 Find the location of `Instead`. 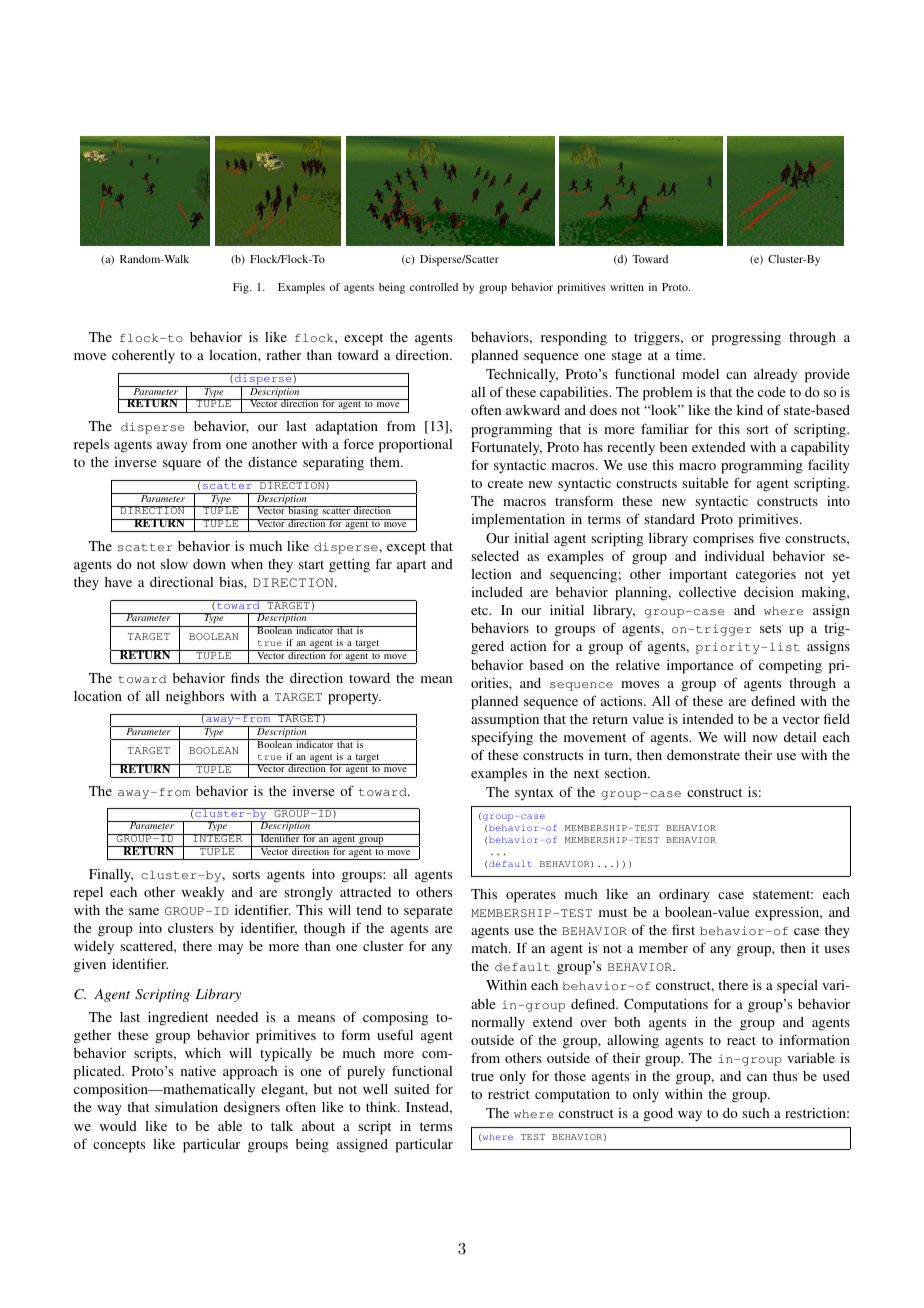

Instead is located at coordinates (429, 1108).
